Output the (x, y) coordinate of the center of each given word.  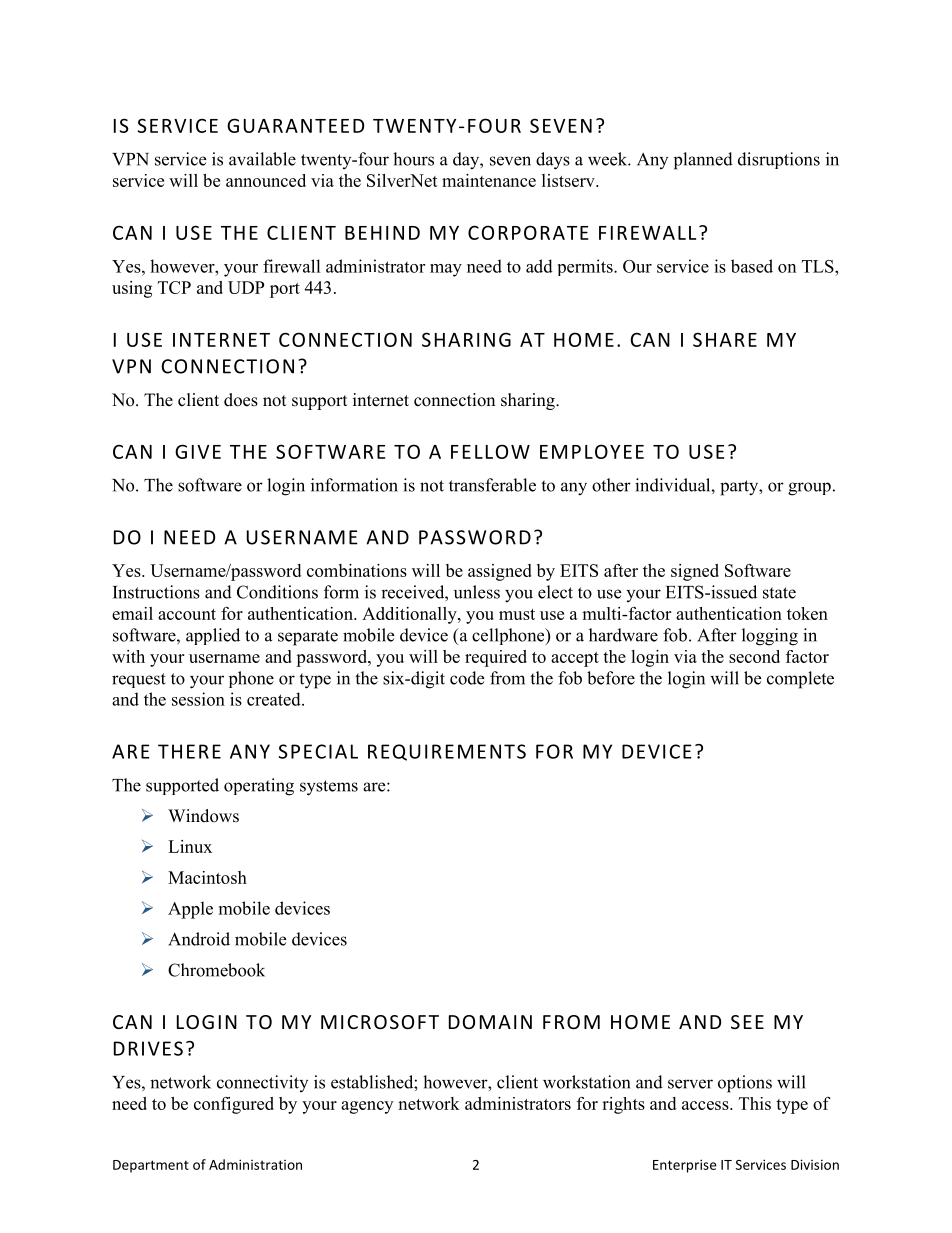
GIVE (198, 451)
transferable (492, 485)
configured (234, 1105)
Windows (203, 816)
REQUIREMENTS (447, 752)
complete (800, 680)
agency (367, 1107)
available (262, 159)
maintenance (489, 180)
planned (703, 161)
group (809, 489)
